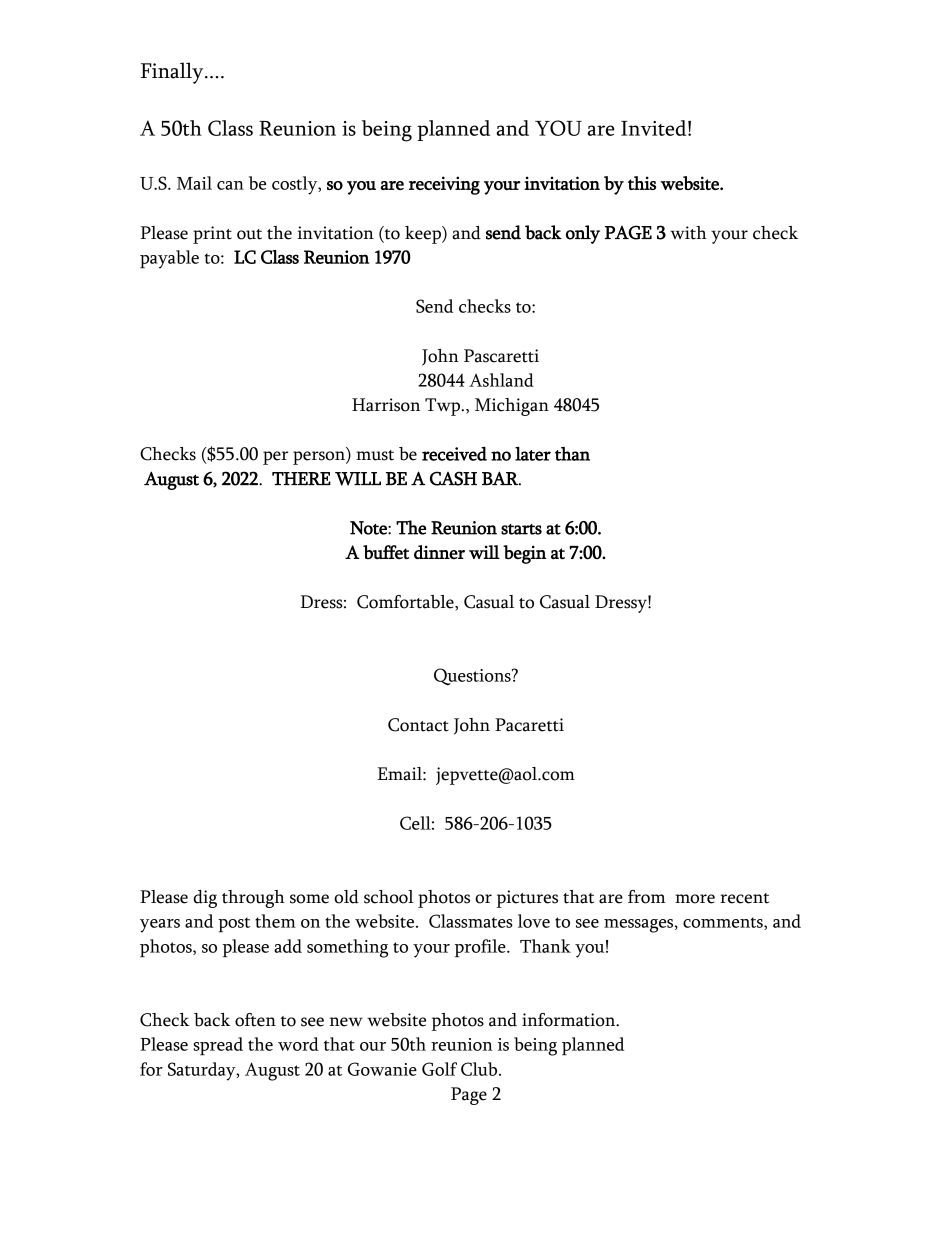 The image size is (952, 1233). Describe the element at coordinates (444, 185) in the image. I see `receiving` at that location.
